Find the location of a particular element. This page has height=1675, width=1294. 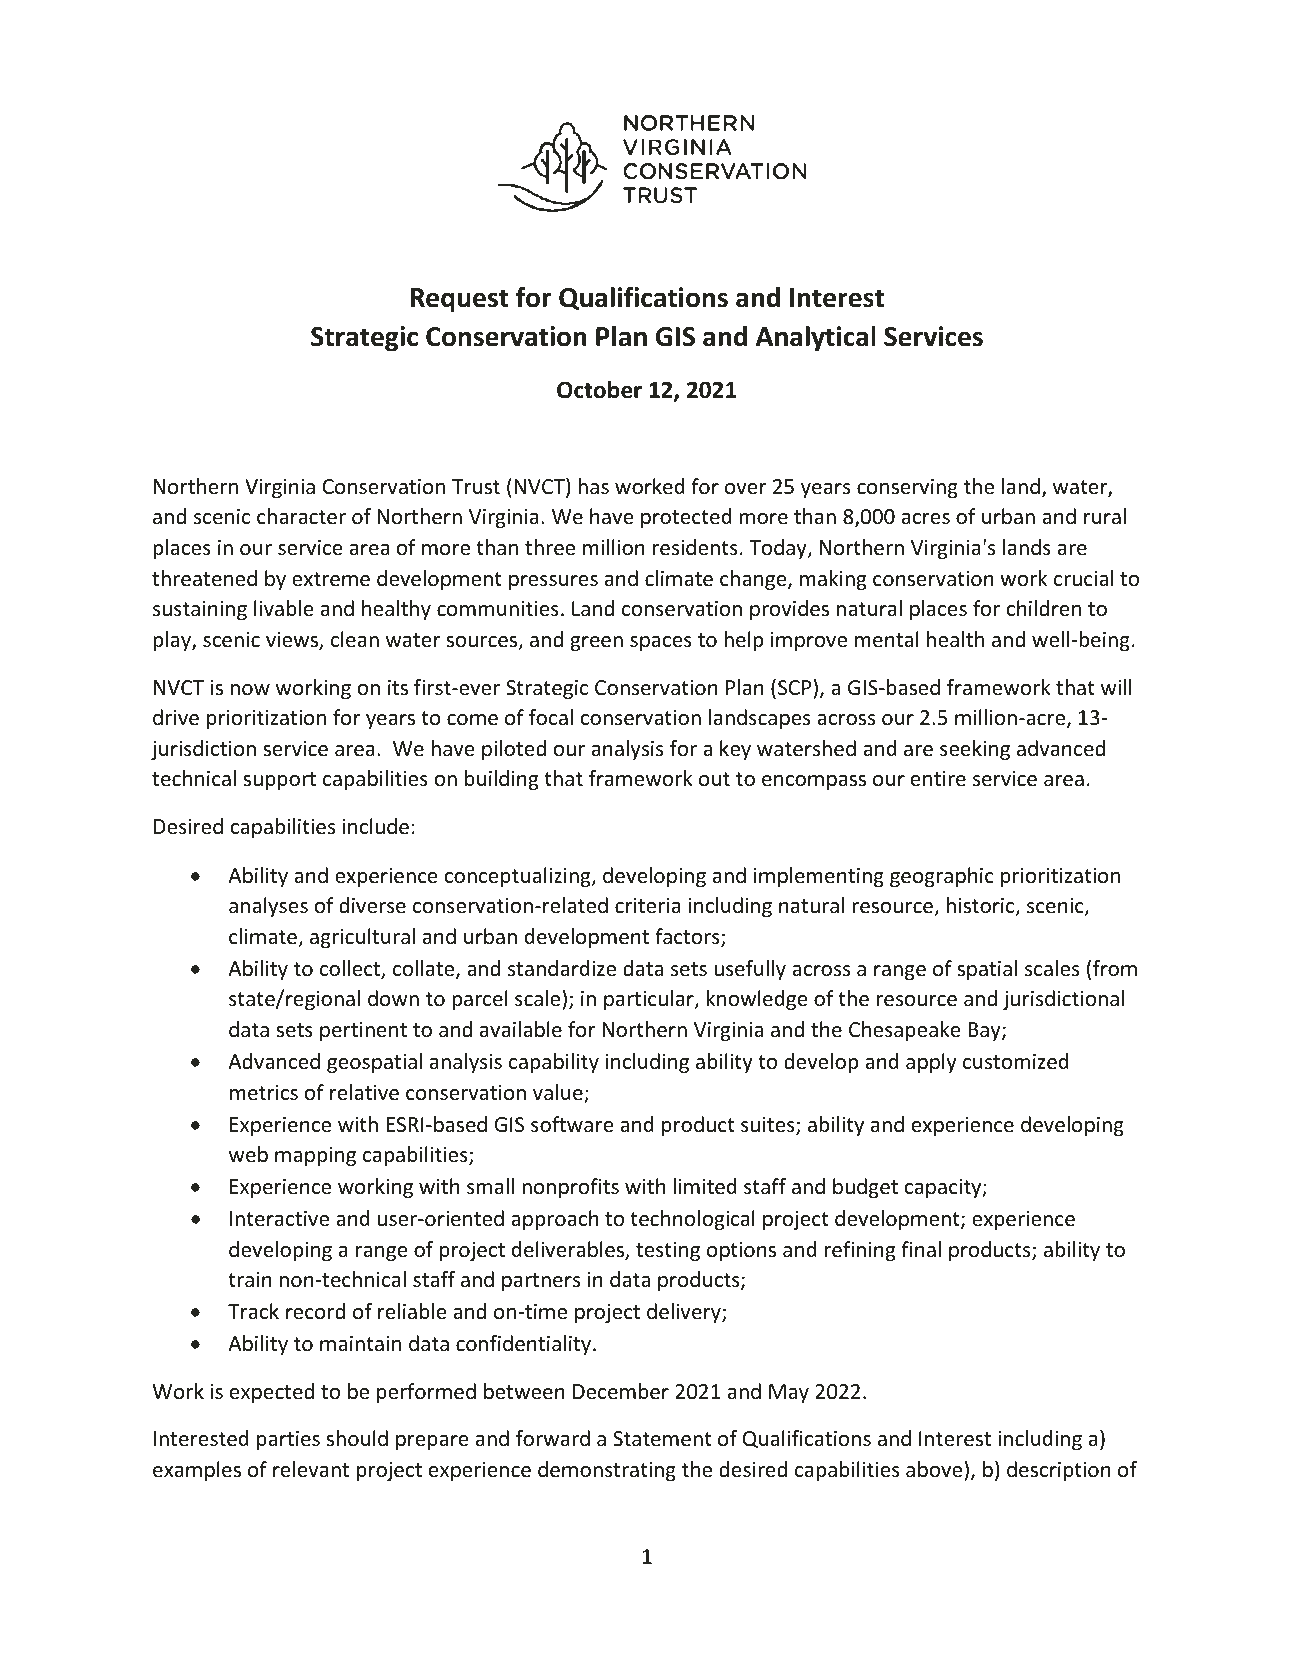

support is located at coordinates (279, 781).
